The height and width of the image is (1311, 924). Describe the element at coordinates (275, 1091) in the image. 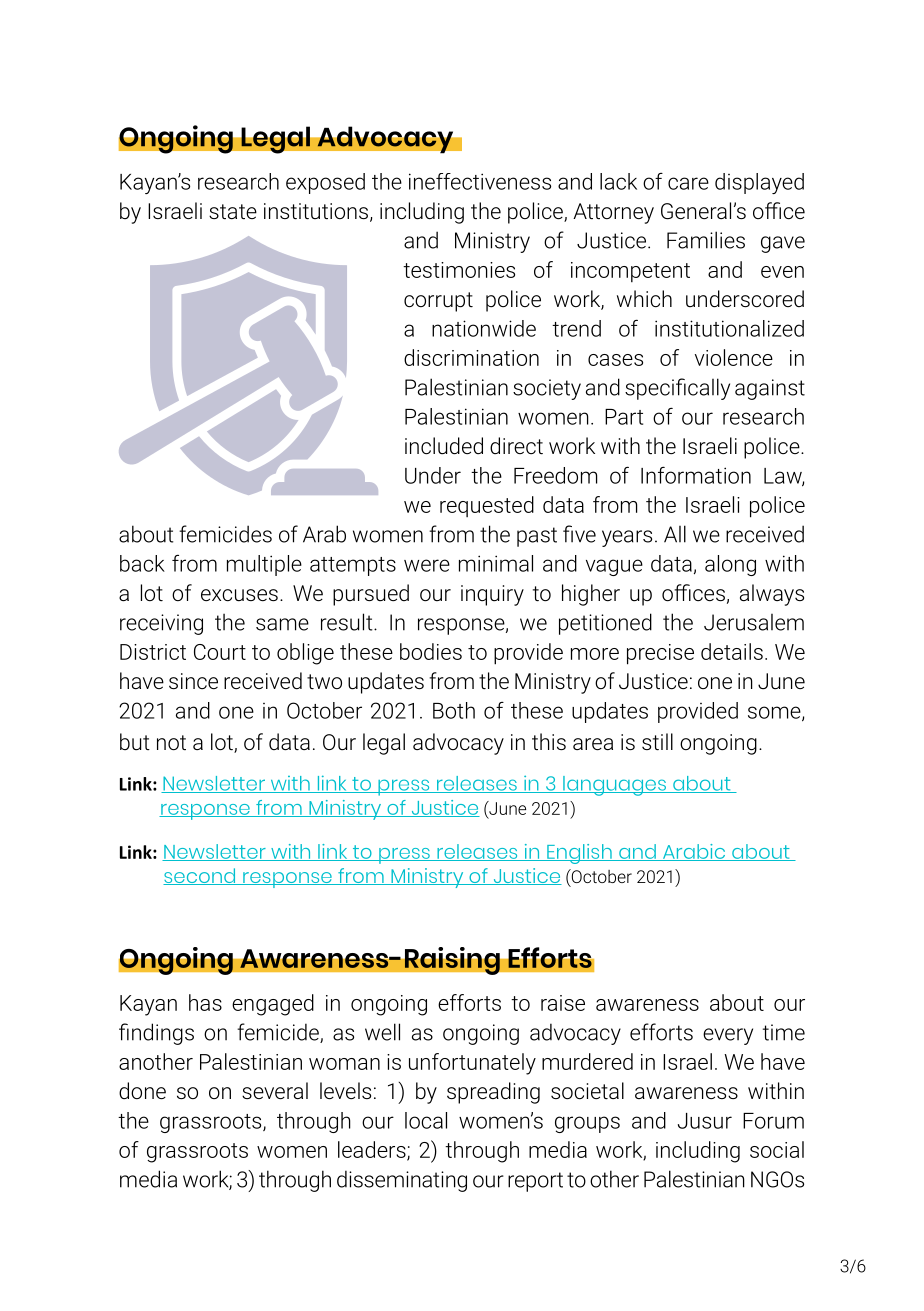

I see `several` at that location.
